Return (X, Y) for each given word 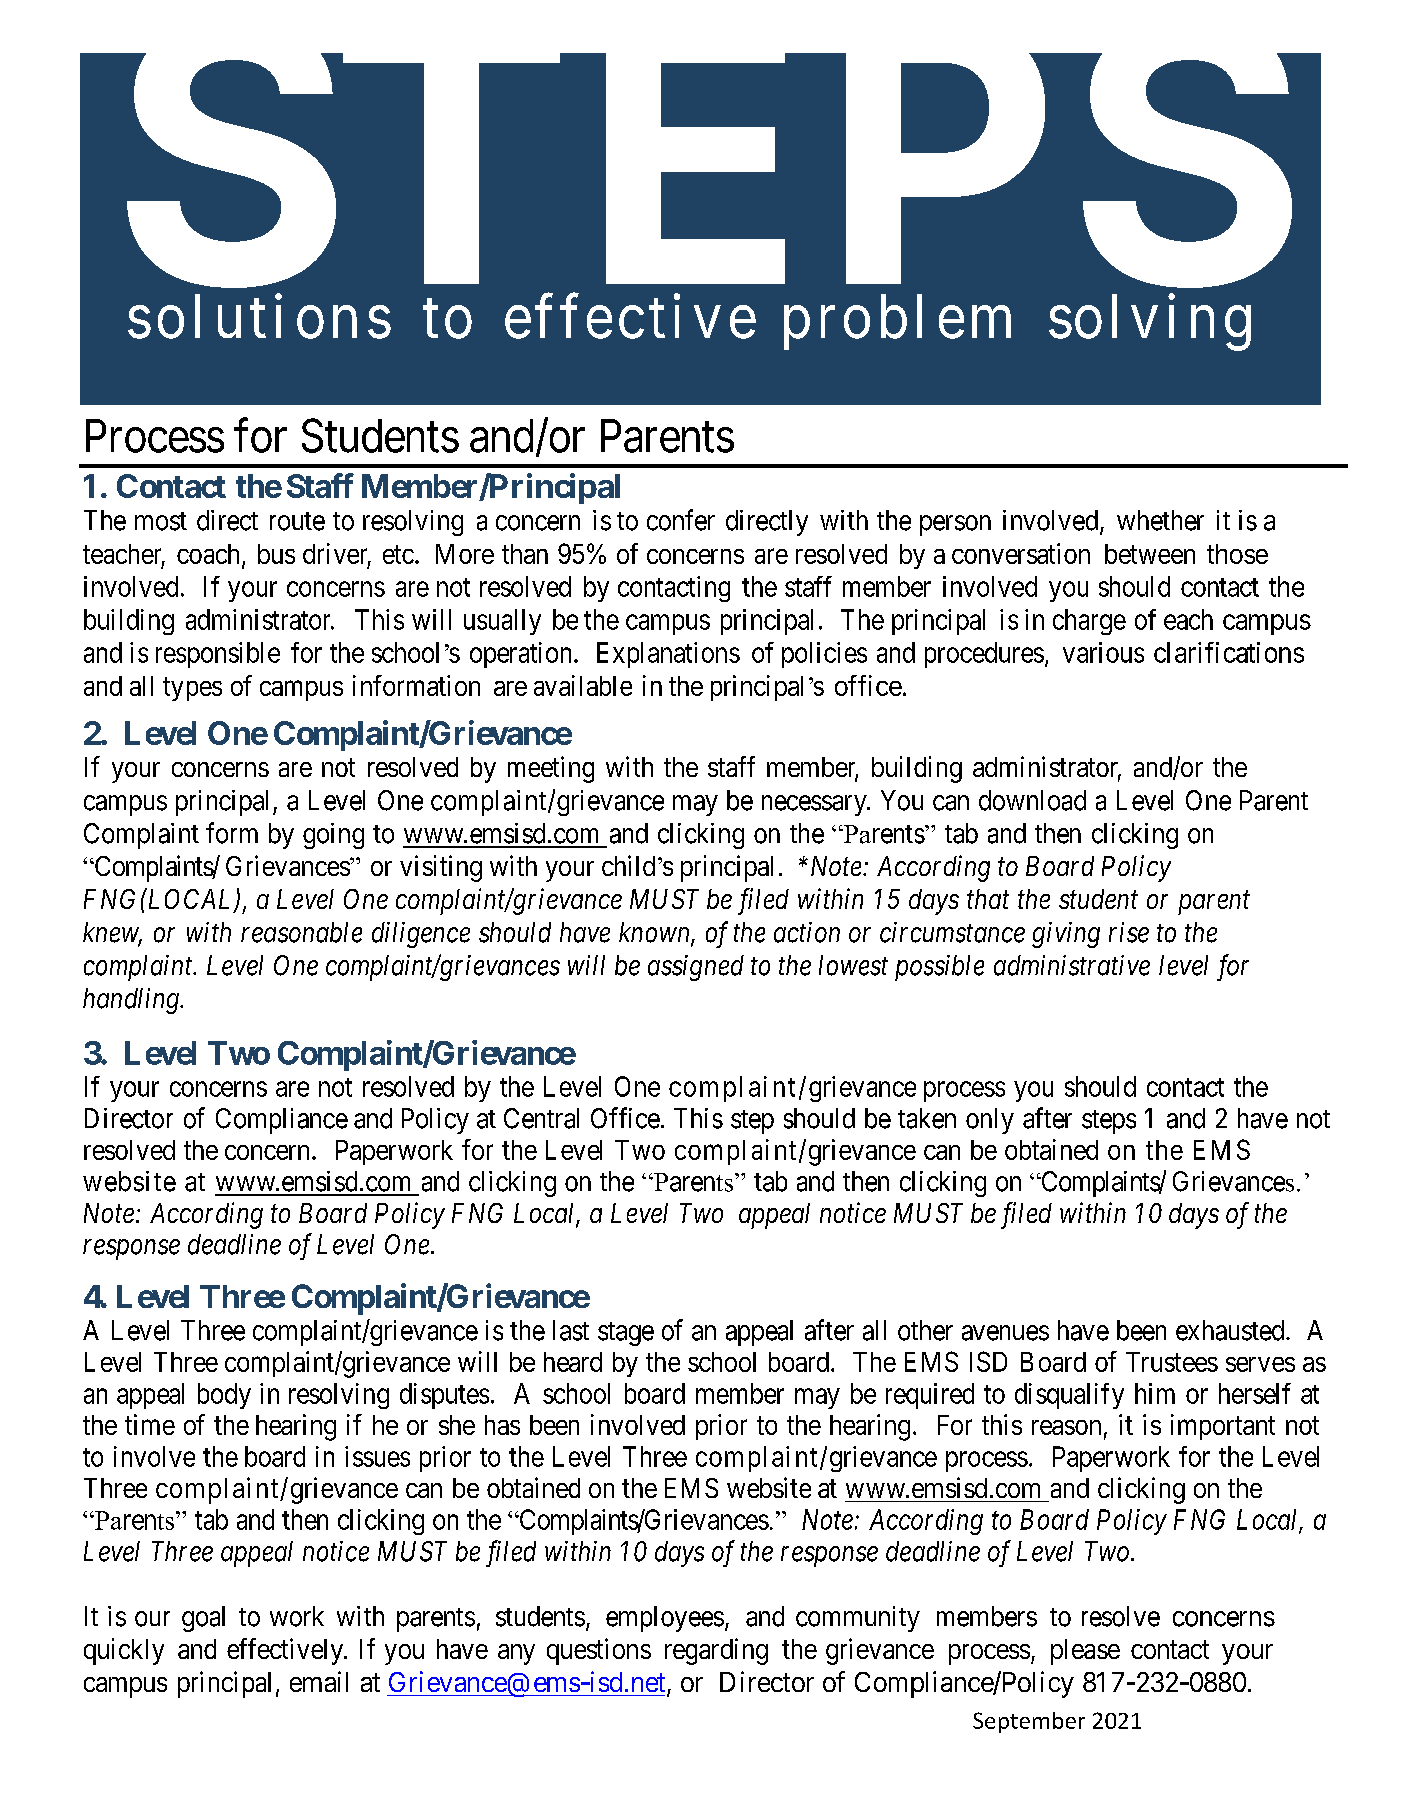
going (333, 836)
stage (626, 1334)
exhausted (1231, 1330)
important (1223, 1427)
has (502, 1425)
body (224, 1396)
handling (132, 1001)
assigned (696, 968)
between (1150, 554)
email (319, 1681)
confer (681, 520)
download (1032, 800)
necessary (815, 805)
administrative (1072, 965)
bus (276, 554)
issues (377, 1456)
